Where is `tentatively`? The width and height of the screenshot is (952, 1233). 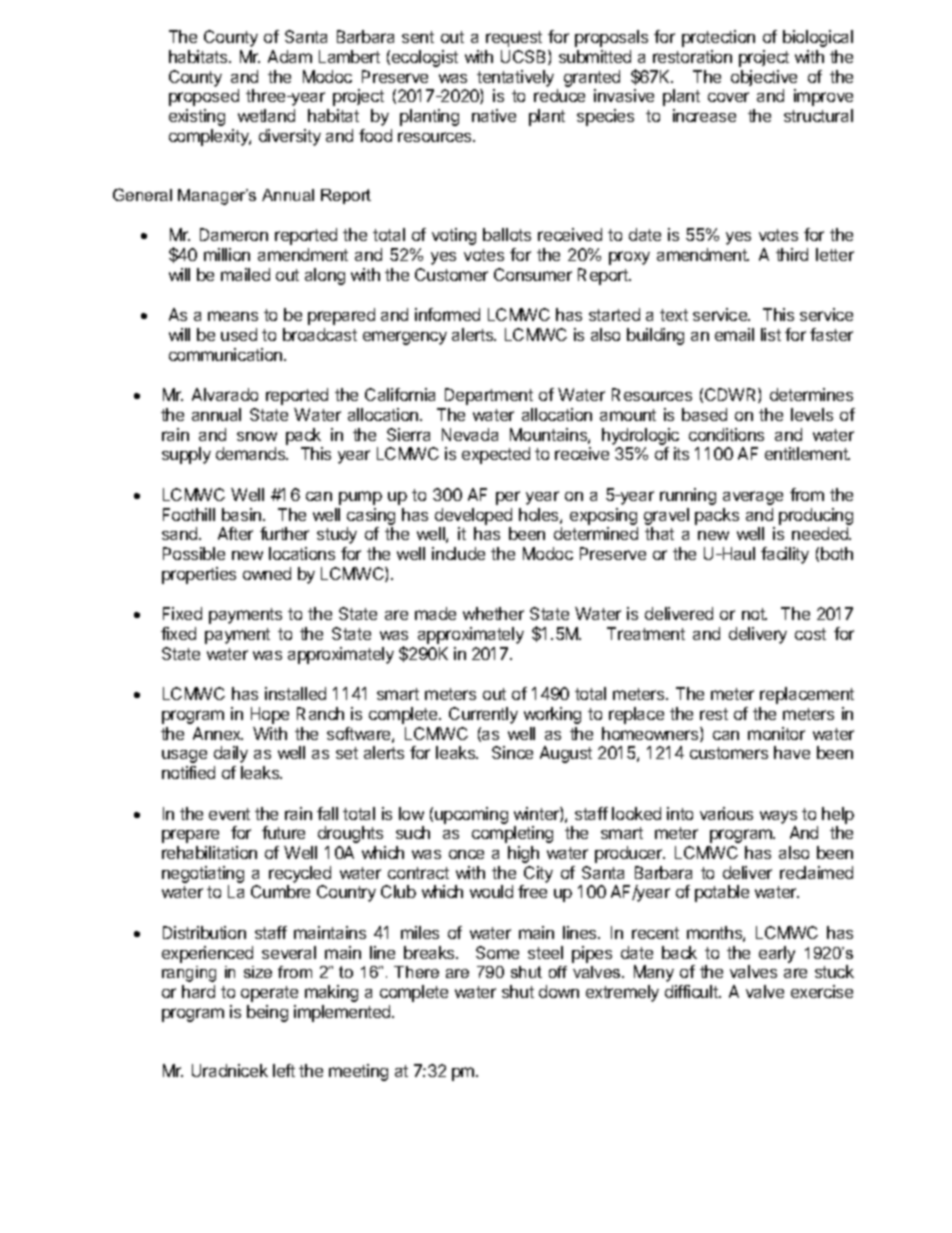 tentatively is located at coordinates (515, 78).
